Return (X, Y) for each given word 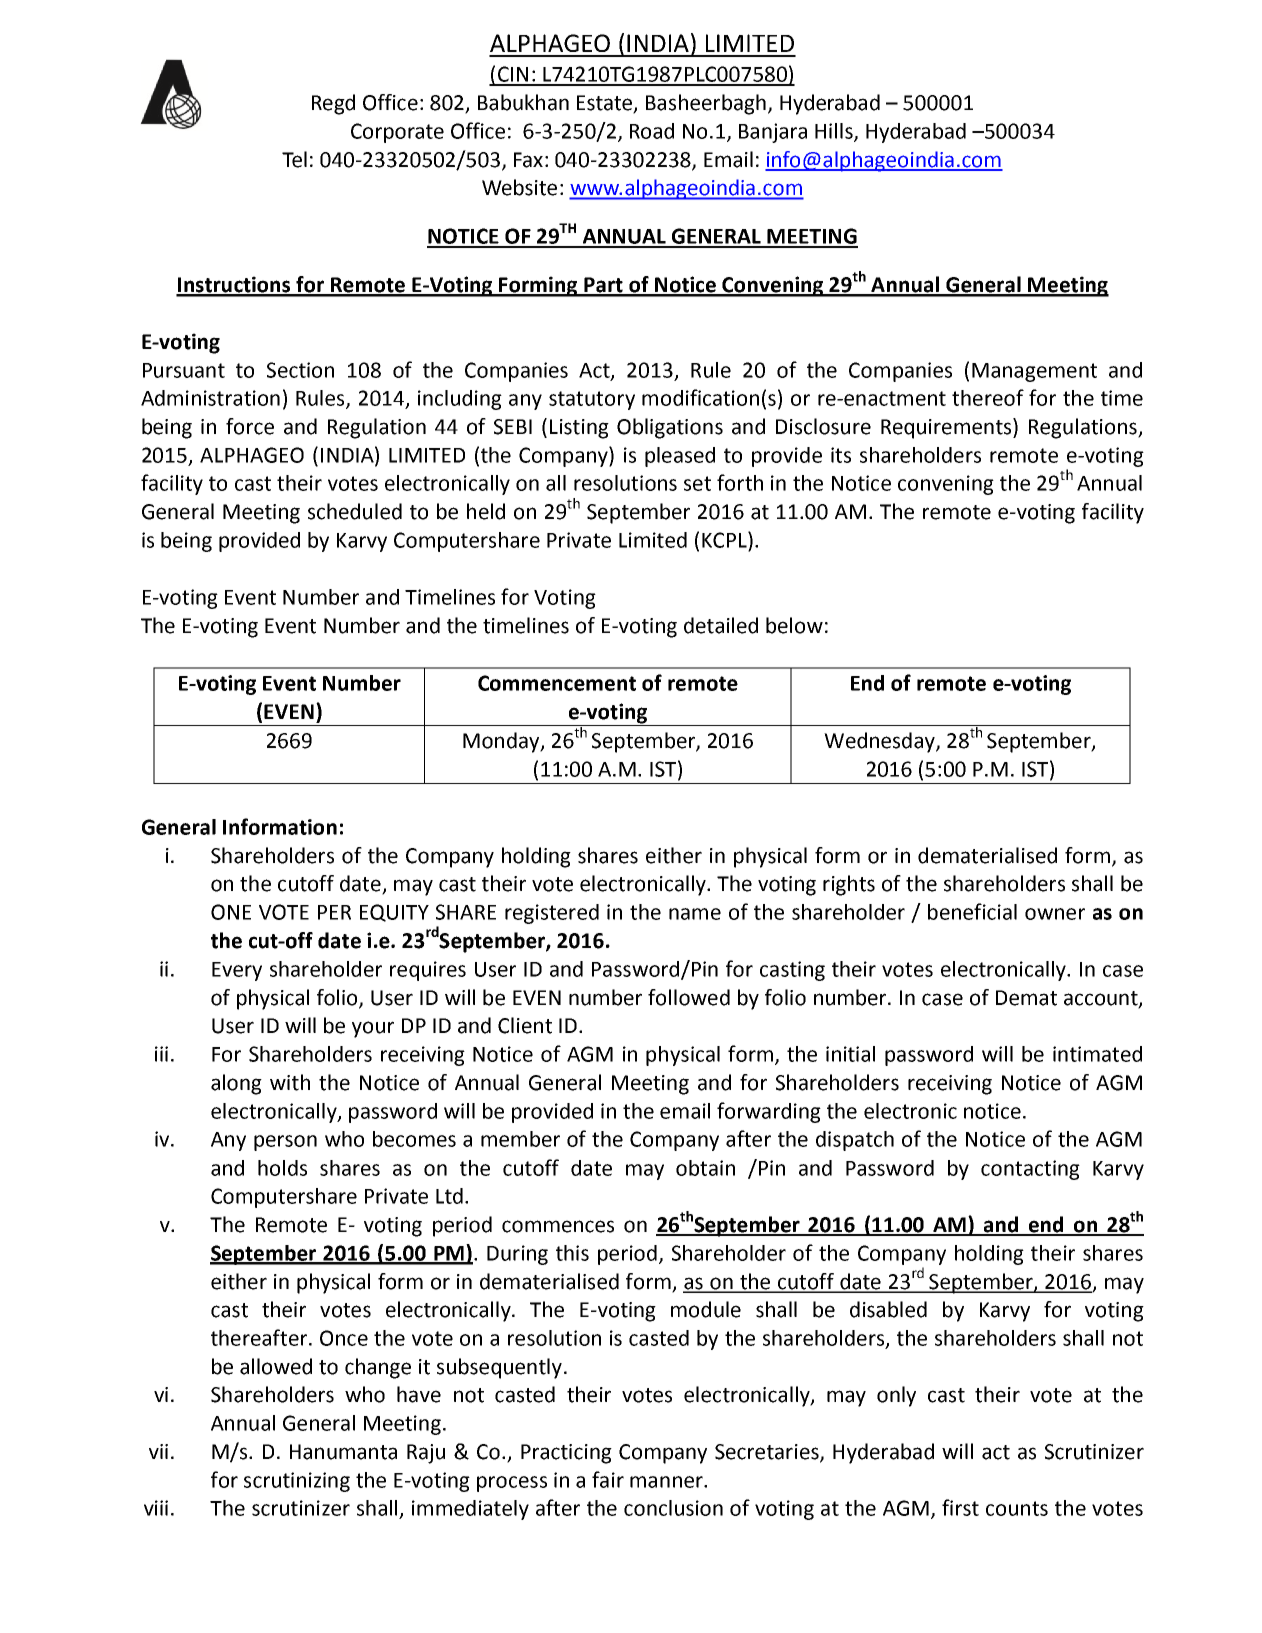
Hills (835, 132)
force (250, 426)
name (695, 914)
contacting (1030, 1170)
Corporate (397, 133)
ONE (231, 912)
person (285, 1143)
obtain (705, 1168)
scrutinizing (297, 1482)
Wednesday (880, 742)
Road (652, 131)
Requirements (947, 428)
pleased (680, 457)
